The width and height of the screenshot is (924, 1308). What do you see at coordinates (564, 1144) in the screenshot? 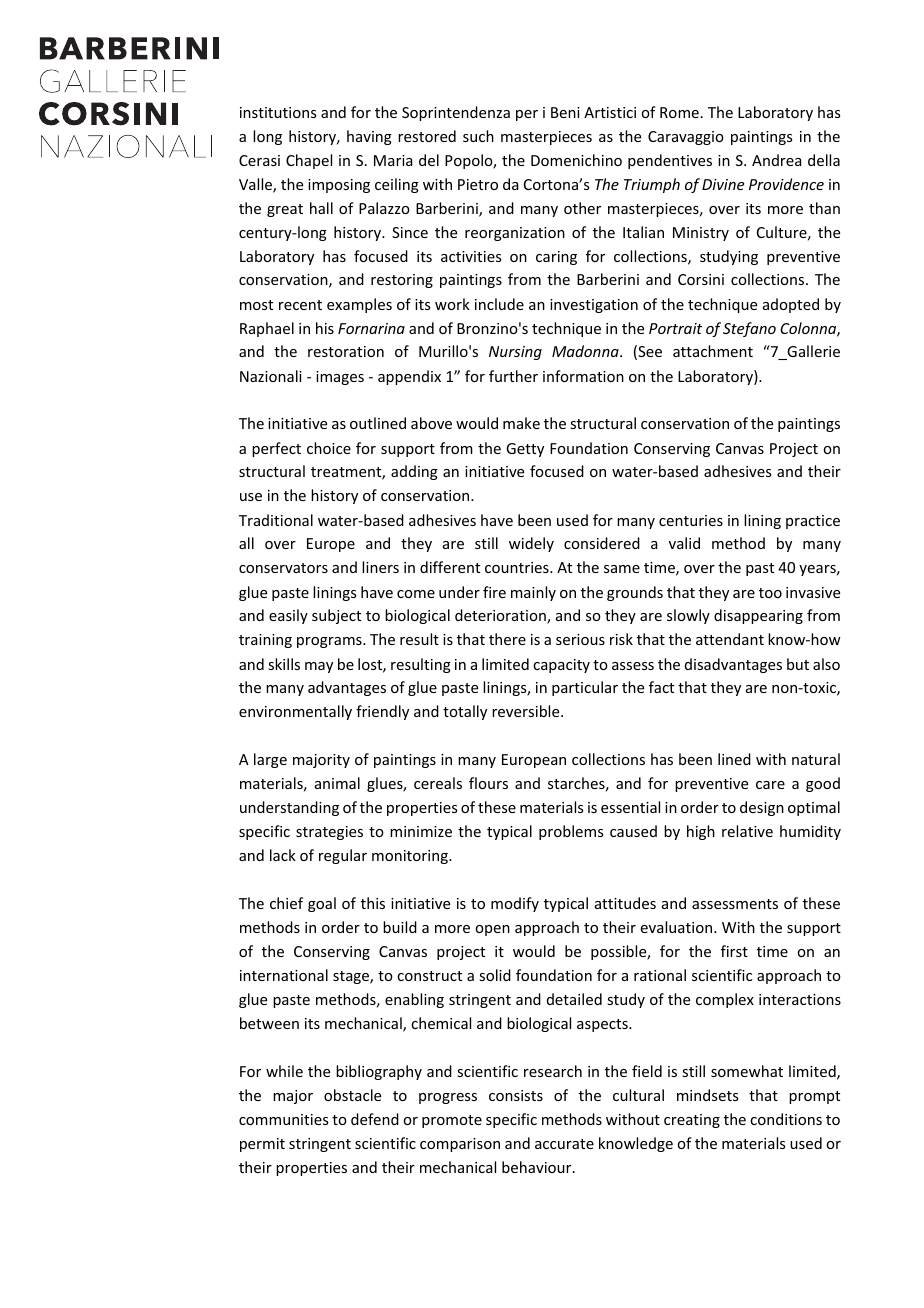
I see `accurate` at bounding box center [564, 1144].
